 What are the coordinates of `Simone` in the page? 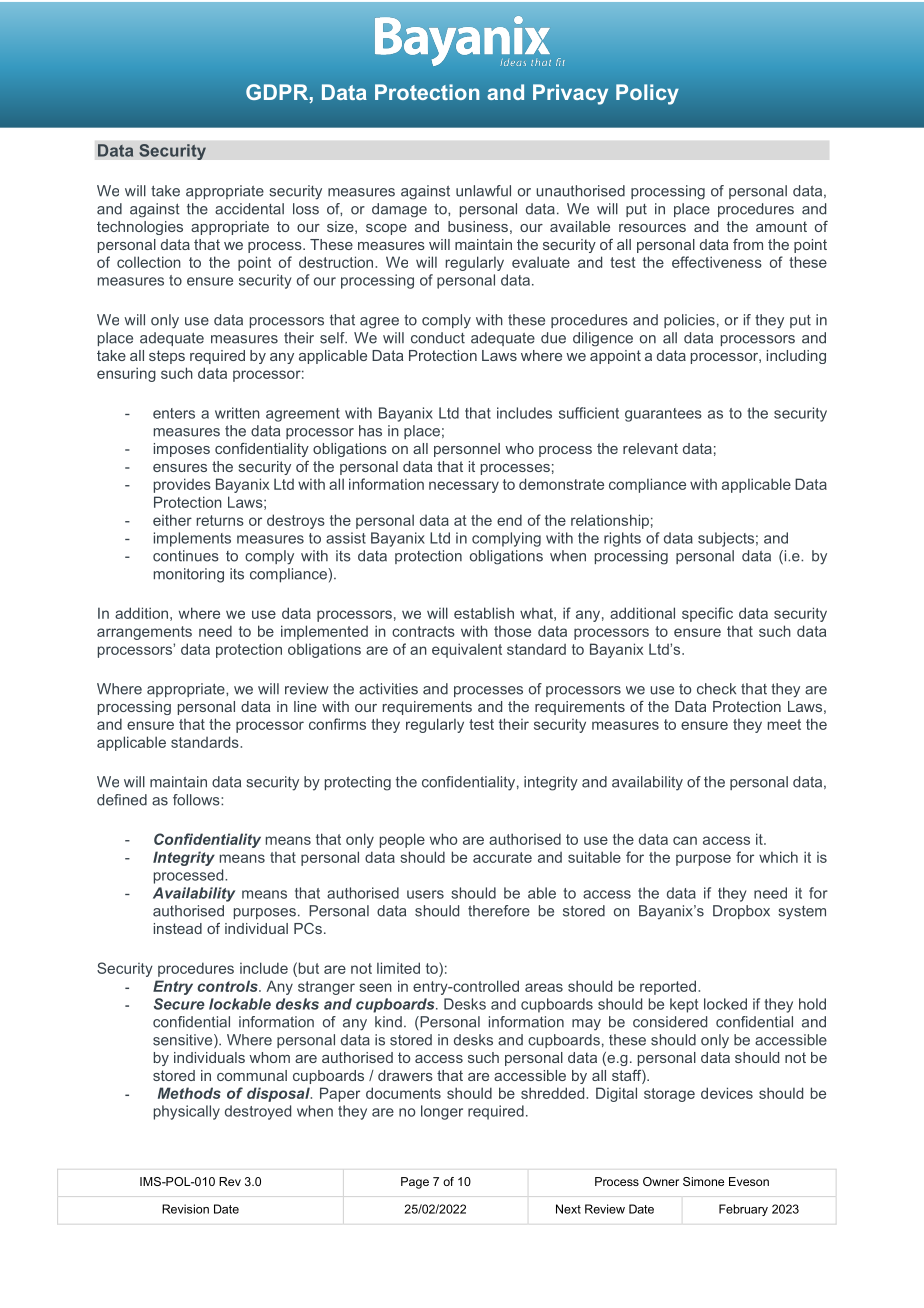 It's located at (703, 1181).
